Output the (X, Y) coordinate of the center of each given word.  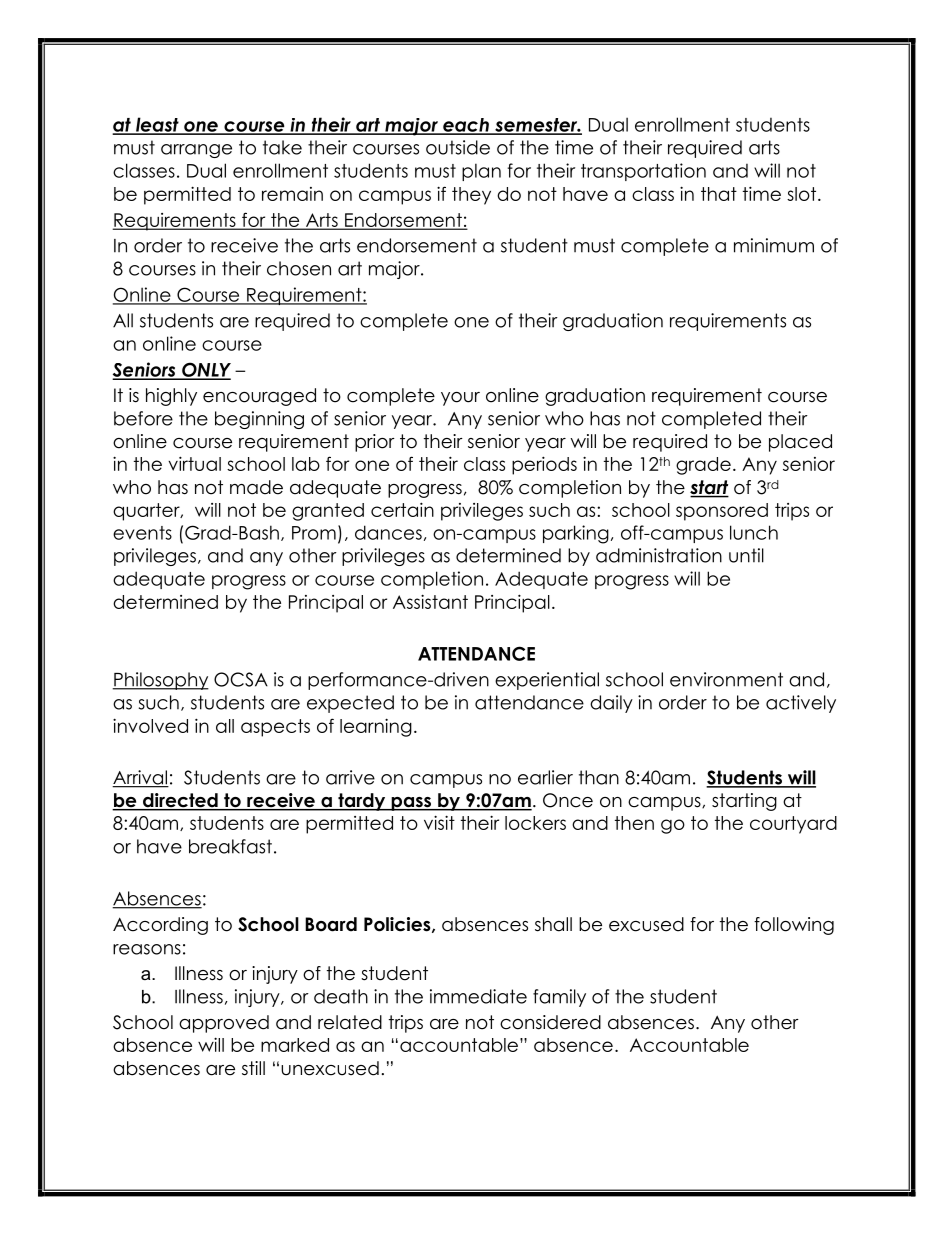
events (142, 533)
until (746, 555)
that (719, 194)
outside (458, 147)
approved (224, 1024)
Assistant (430, 601)
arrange (196, 151)
